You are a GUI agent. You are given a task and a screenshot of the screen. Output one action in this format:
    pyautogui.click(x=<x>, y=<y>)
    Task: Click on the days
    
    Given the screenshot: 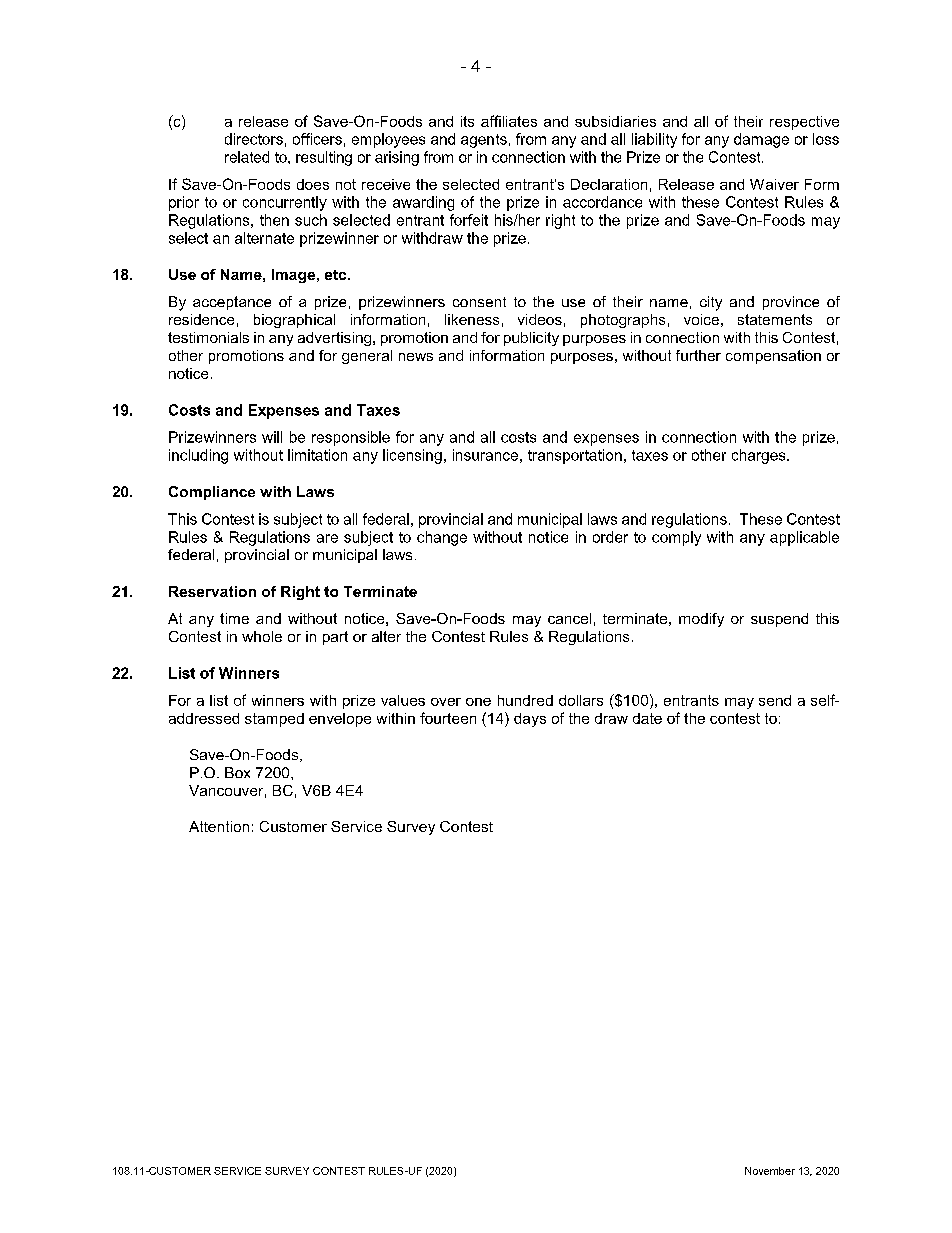 What is the action you would take?
    pyautogui.click(x=530, y=720)
